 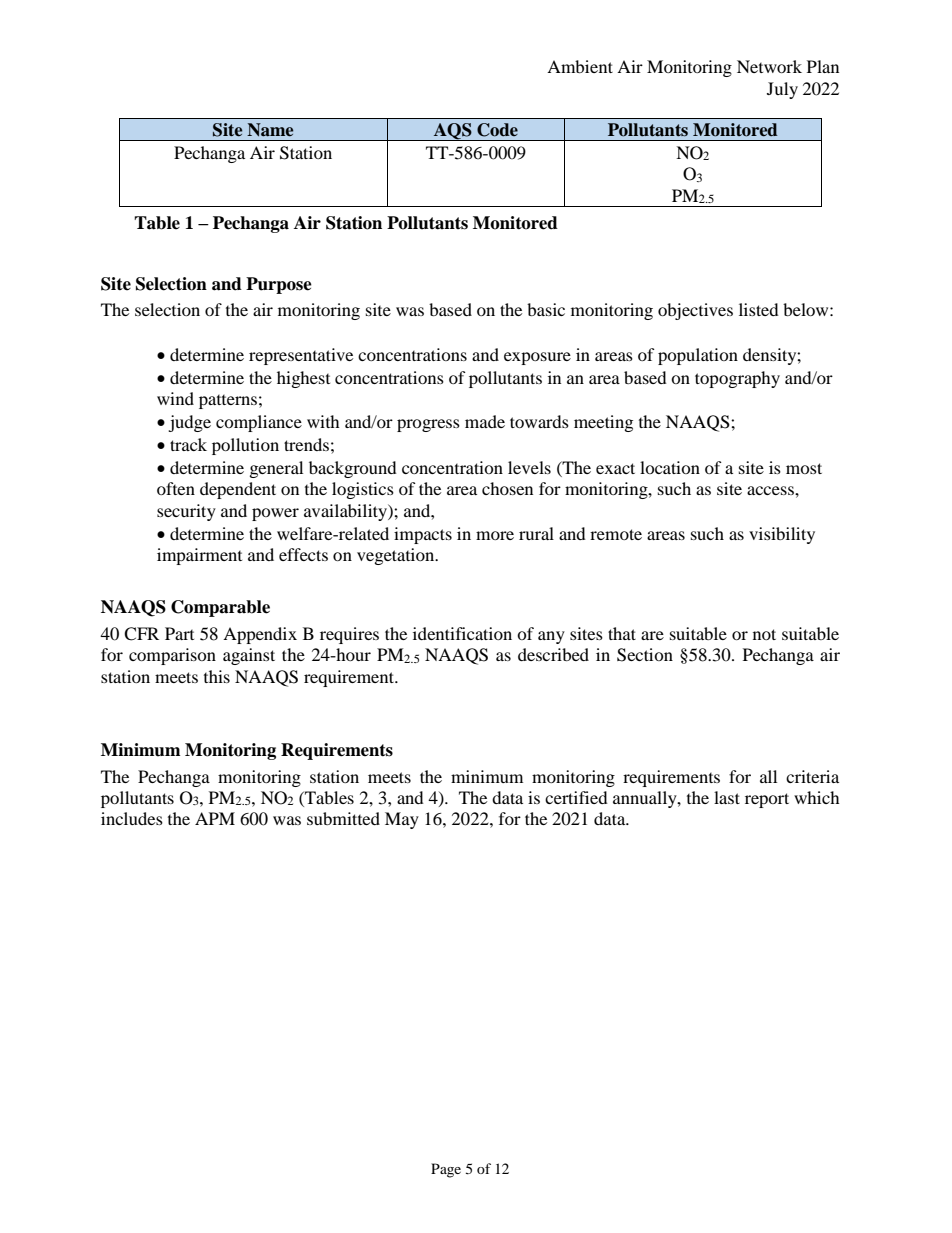 What do you see at coordinates (186, 512) in the screenshot?
I see `security` at bounding box center [186, 512].
